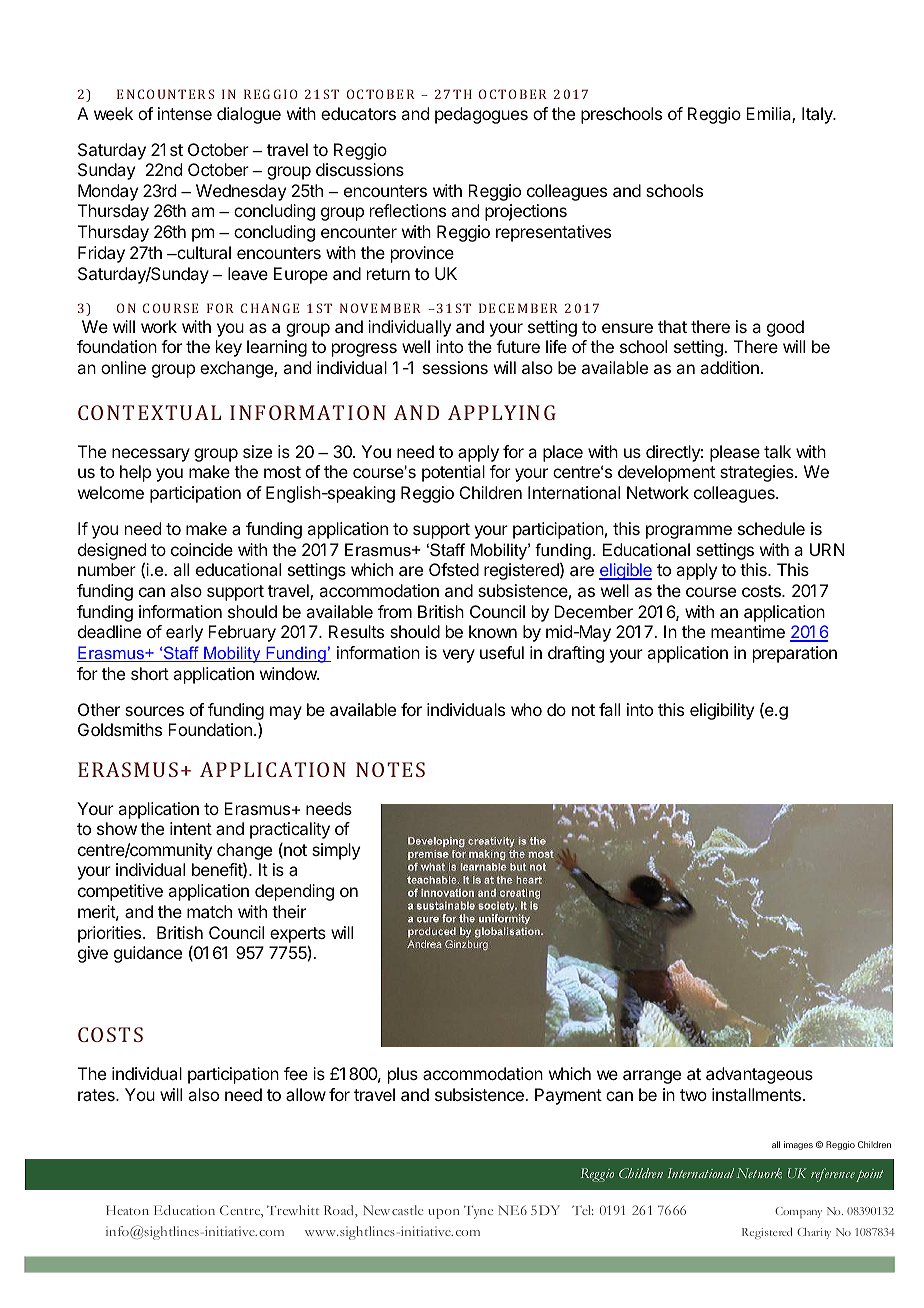  Describe the element at coordinates (150, 673) in the screenshot. I see `short` at that location.
